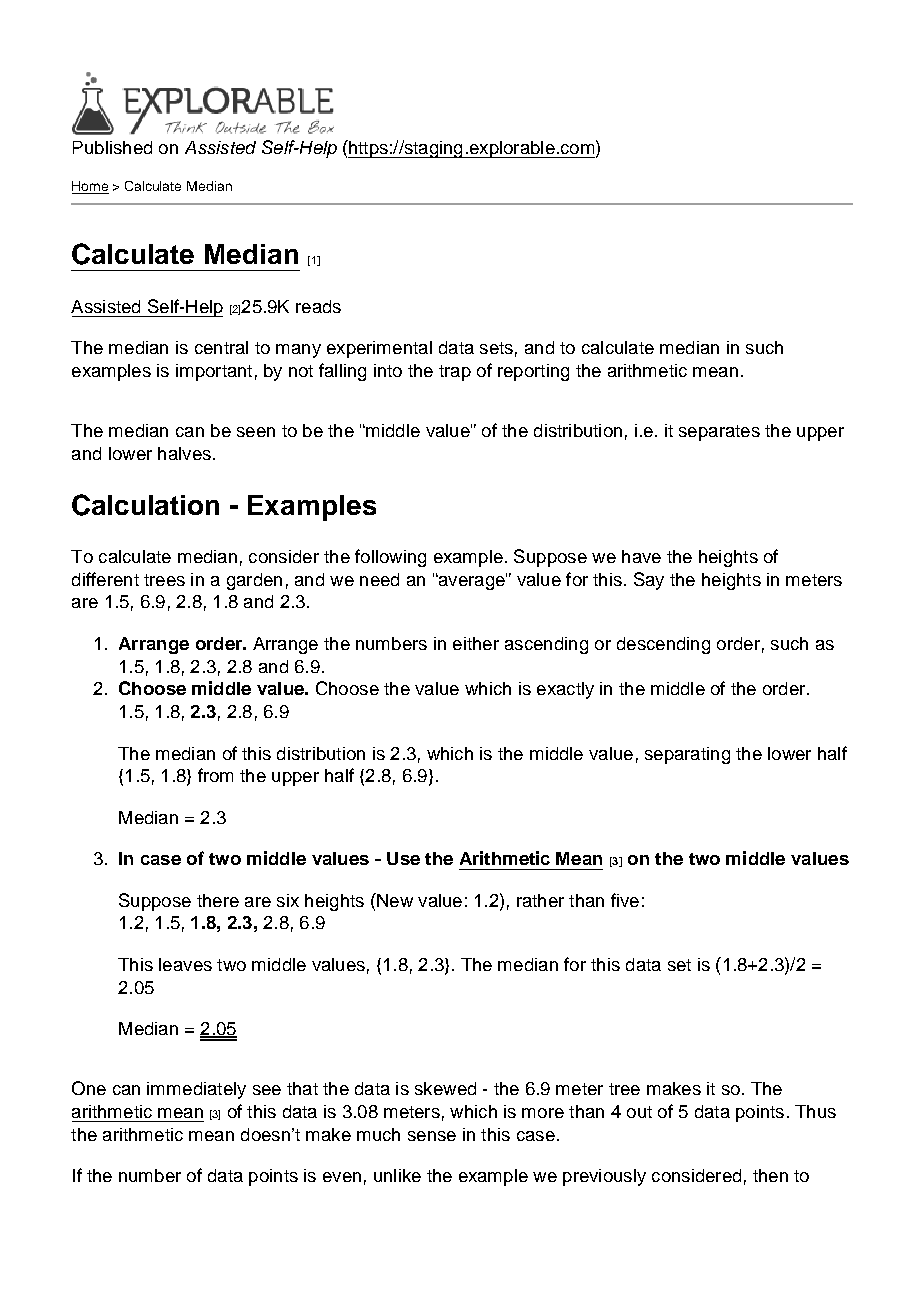  I want to click on reads, so click(318, 306).
